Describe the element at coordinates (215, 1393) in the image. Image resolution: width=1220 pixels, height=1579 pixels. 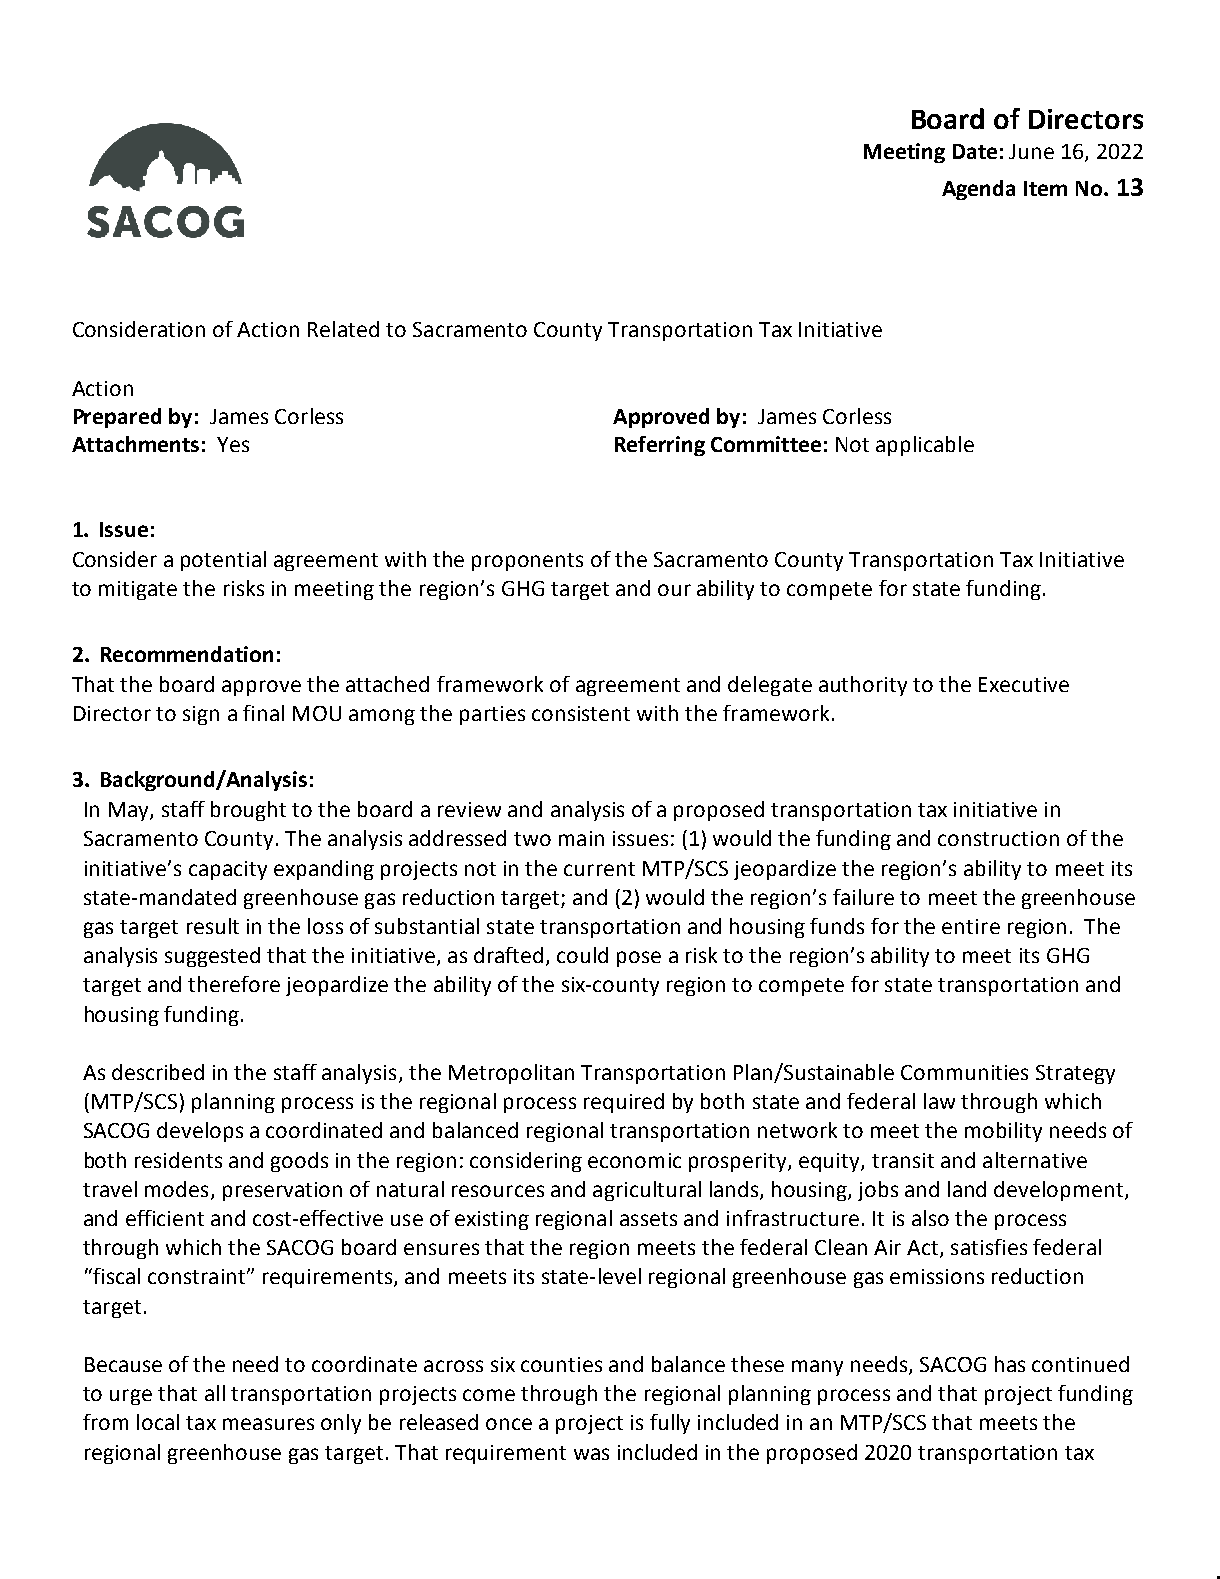
I see `all` at that location.
